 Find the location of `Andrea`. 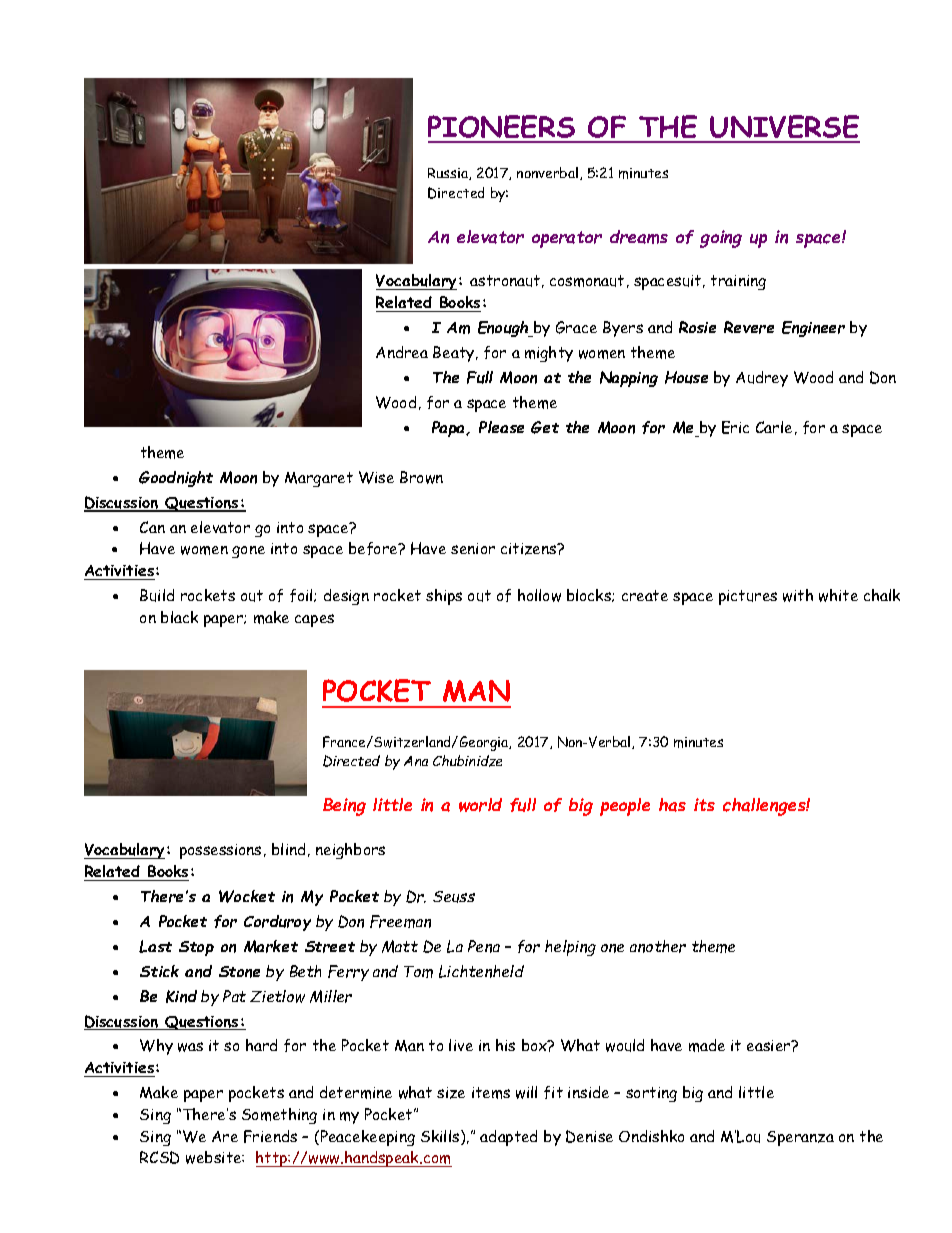

Andrea is located at coordinates (402, 352).
